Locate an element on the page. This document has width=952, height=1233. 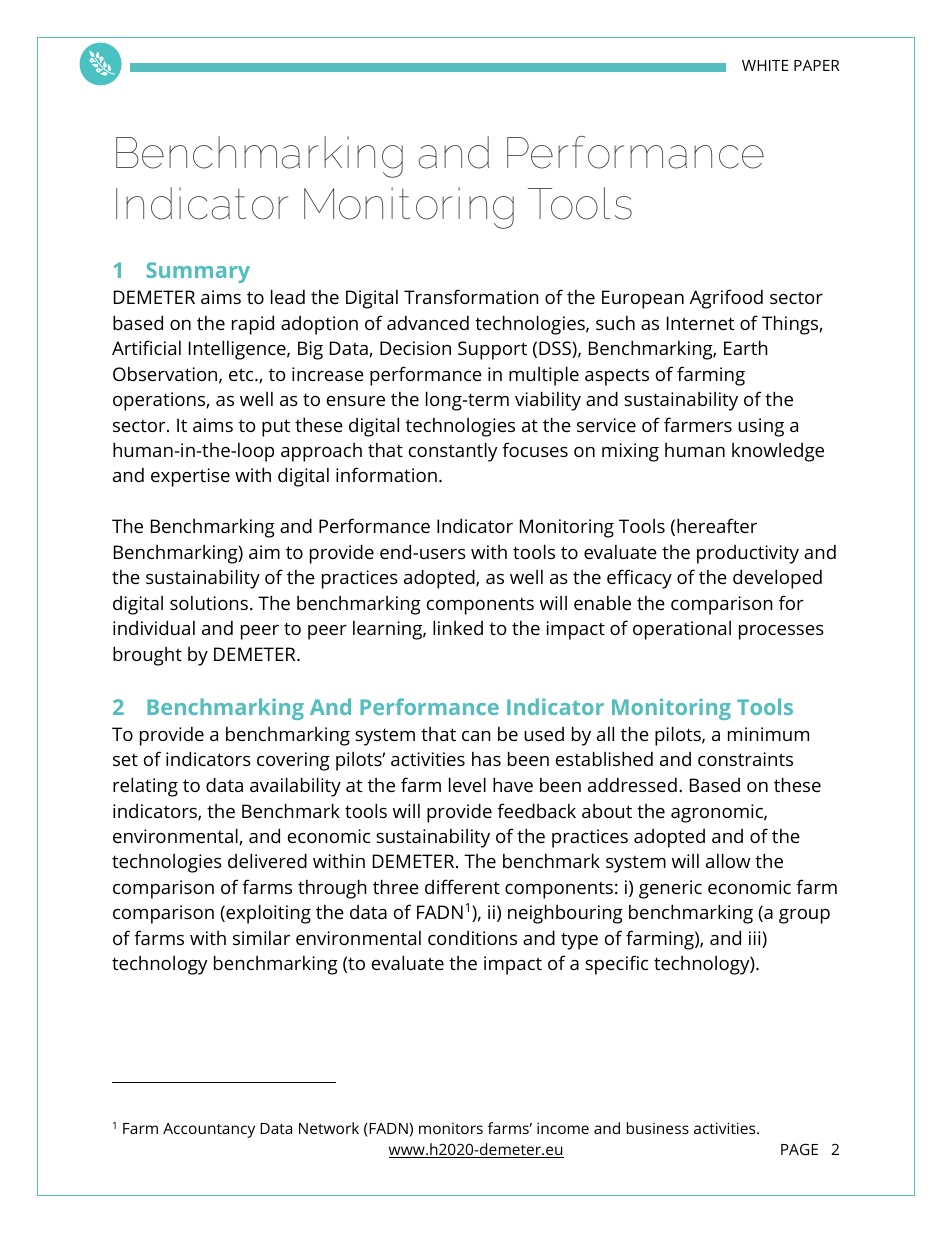
Accountancy is located at coordinates (209, 1130).
